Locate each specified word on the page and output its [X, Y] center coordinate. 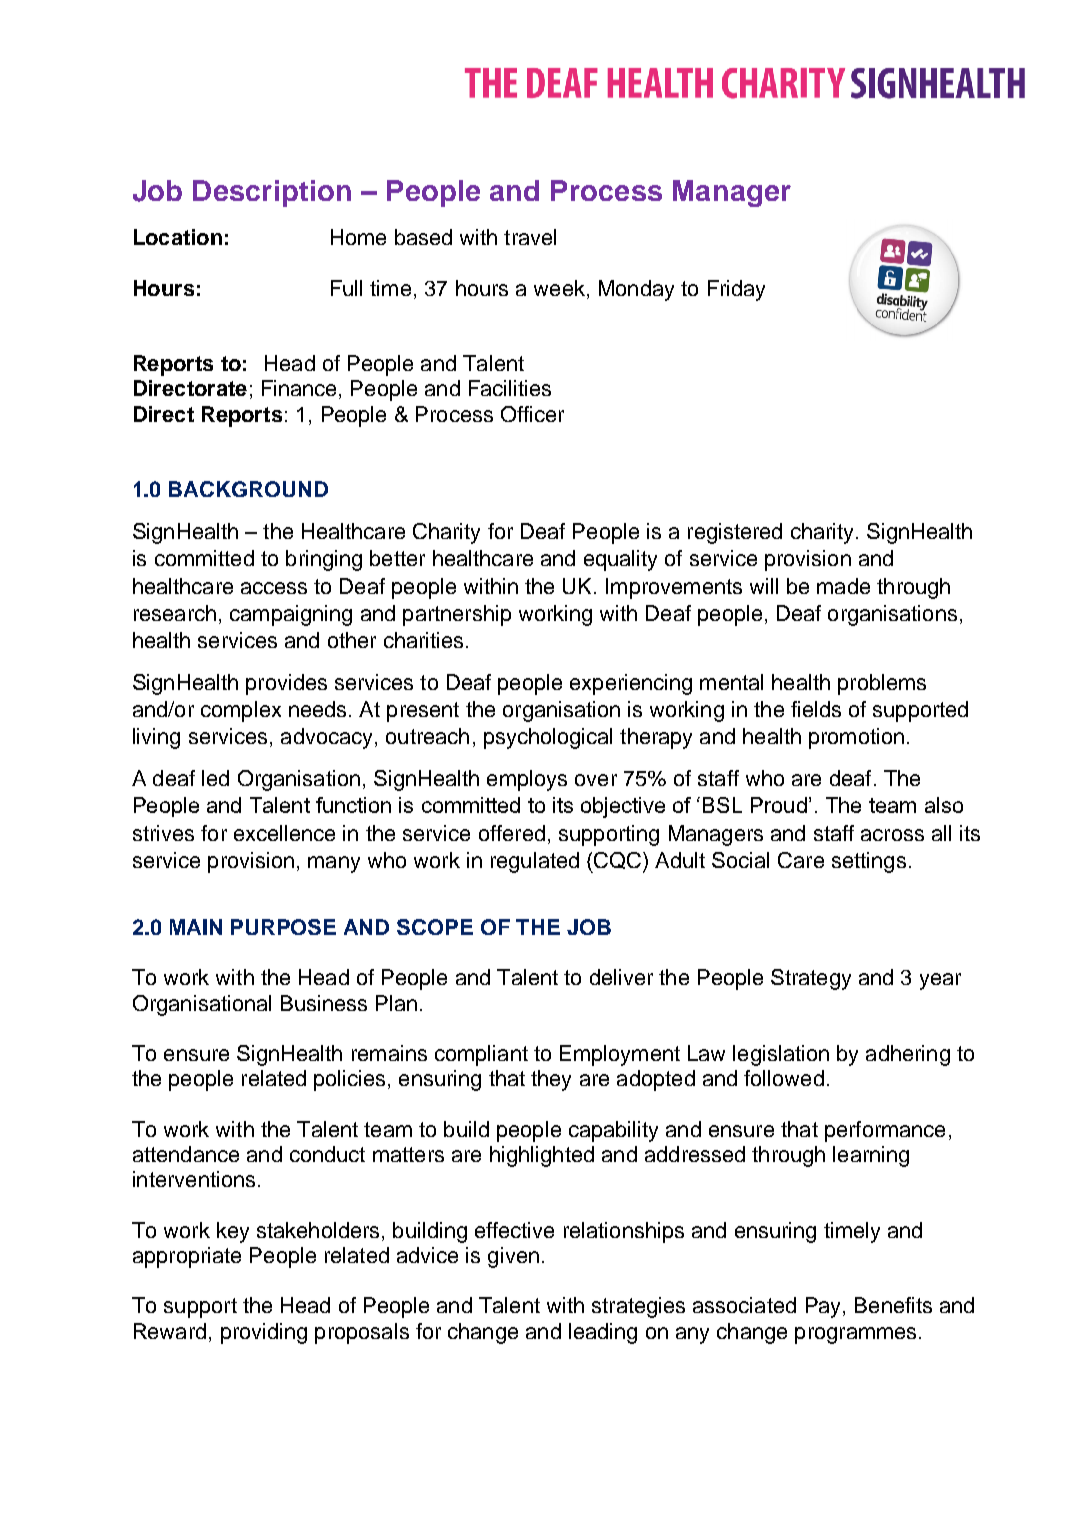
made [843, 586]
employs [527, 780]
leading [603, 1333]
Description [272, 193]
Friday [736, 290]
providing [264, 1333]
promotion [856, 738]
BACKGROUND [248, 489]
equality [620, 560]
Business [324, 1003]
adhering [908, 1055]
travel [530, 237]
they [551, 1080]
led [215, 778]
